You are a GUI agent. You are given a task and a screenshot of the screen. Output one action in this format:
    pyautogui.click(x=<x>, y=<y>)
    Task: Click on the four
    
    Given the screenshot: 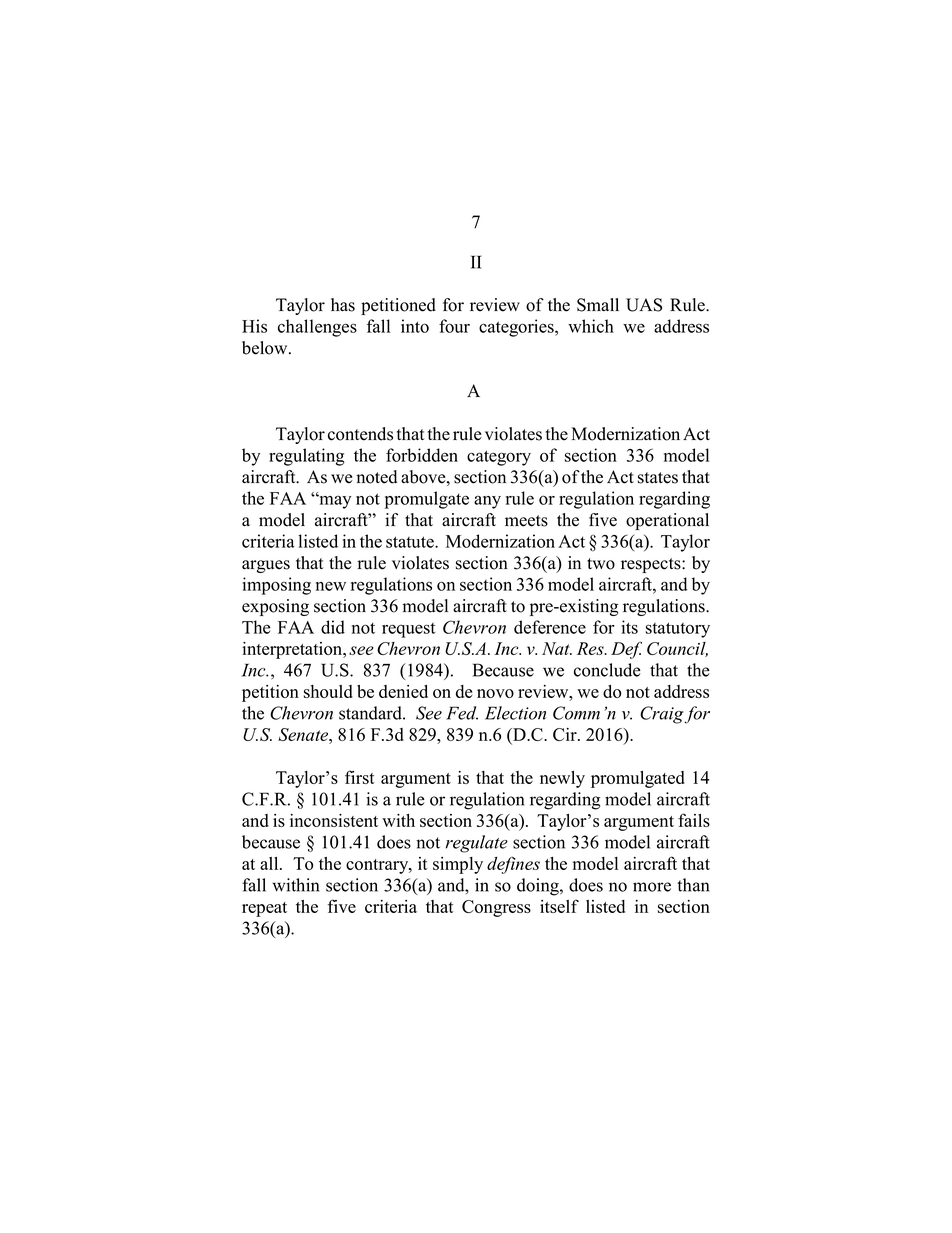 What is the action you would take?
    pyautogui.click(x=454, y=326)
